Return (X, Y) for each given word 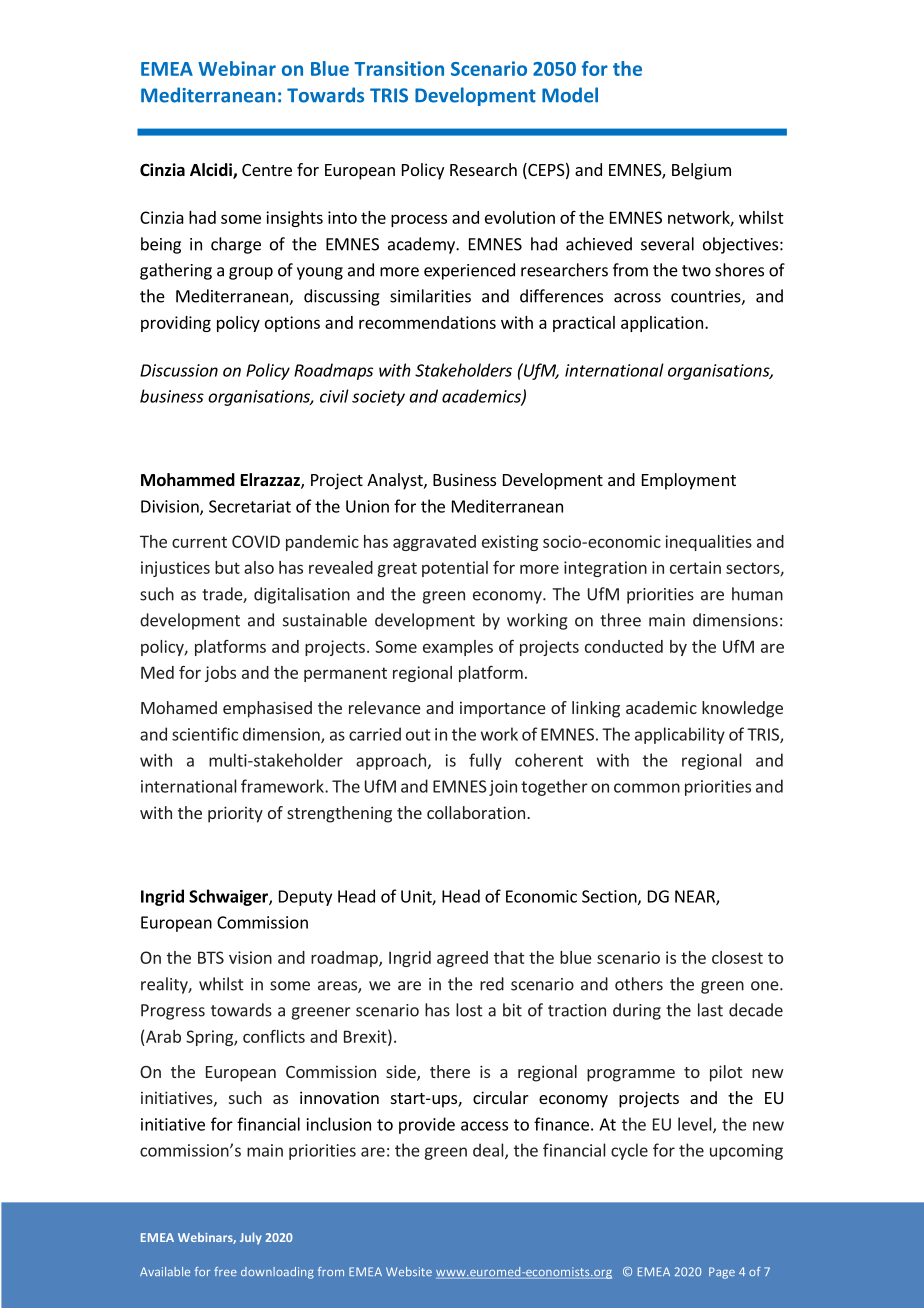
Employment (689, 481)
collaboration (476, 812)
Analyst (396, 481)
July (251, 1238)
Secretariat (250, 506)
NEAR (696, 897)
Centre (267, 170)
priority (235, 814)
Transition (399, 68)
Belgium (701, 171)
